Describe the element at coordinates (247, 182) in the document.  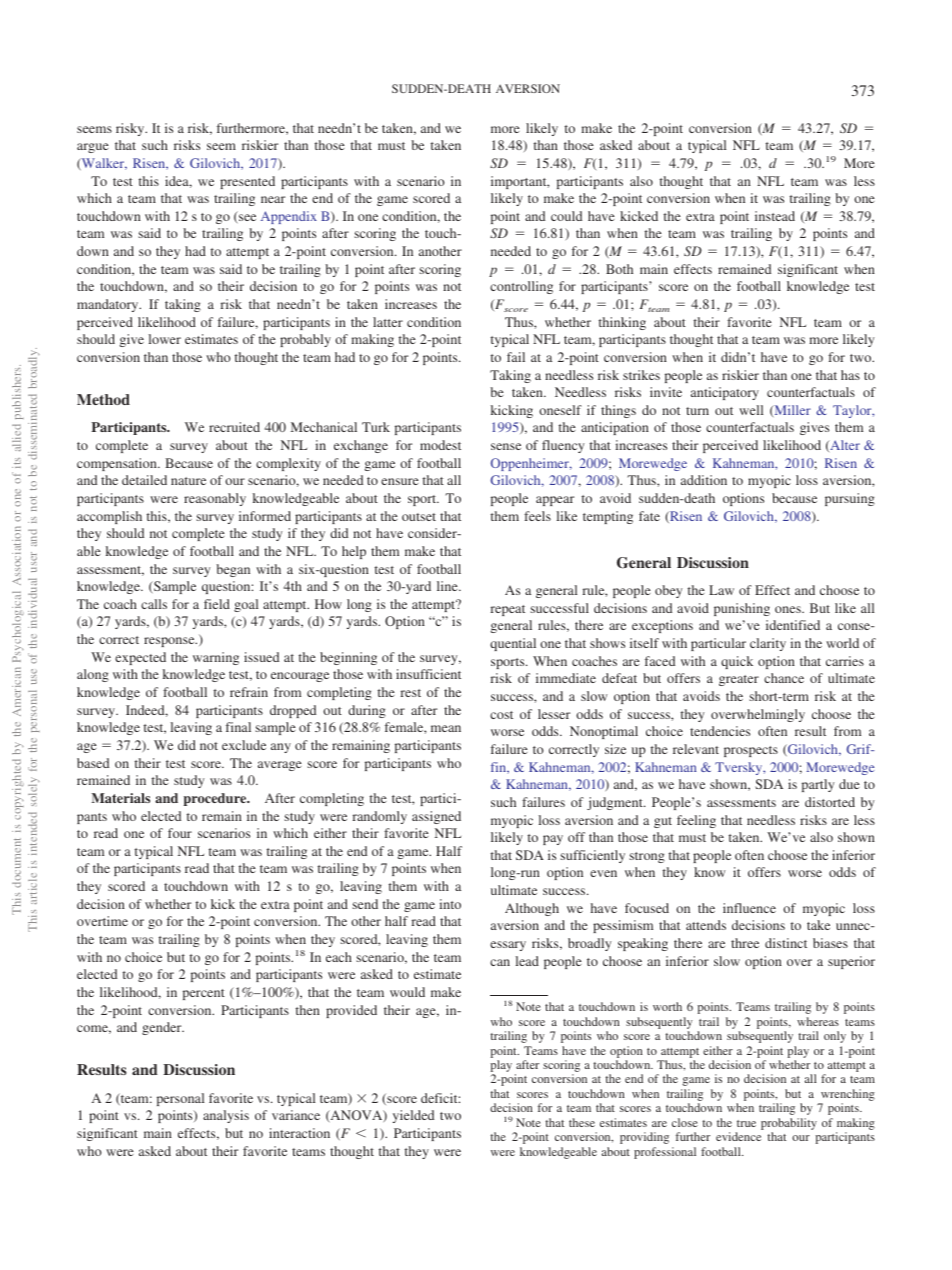
I see `presented` at that location.
